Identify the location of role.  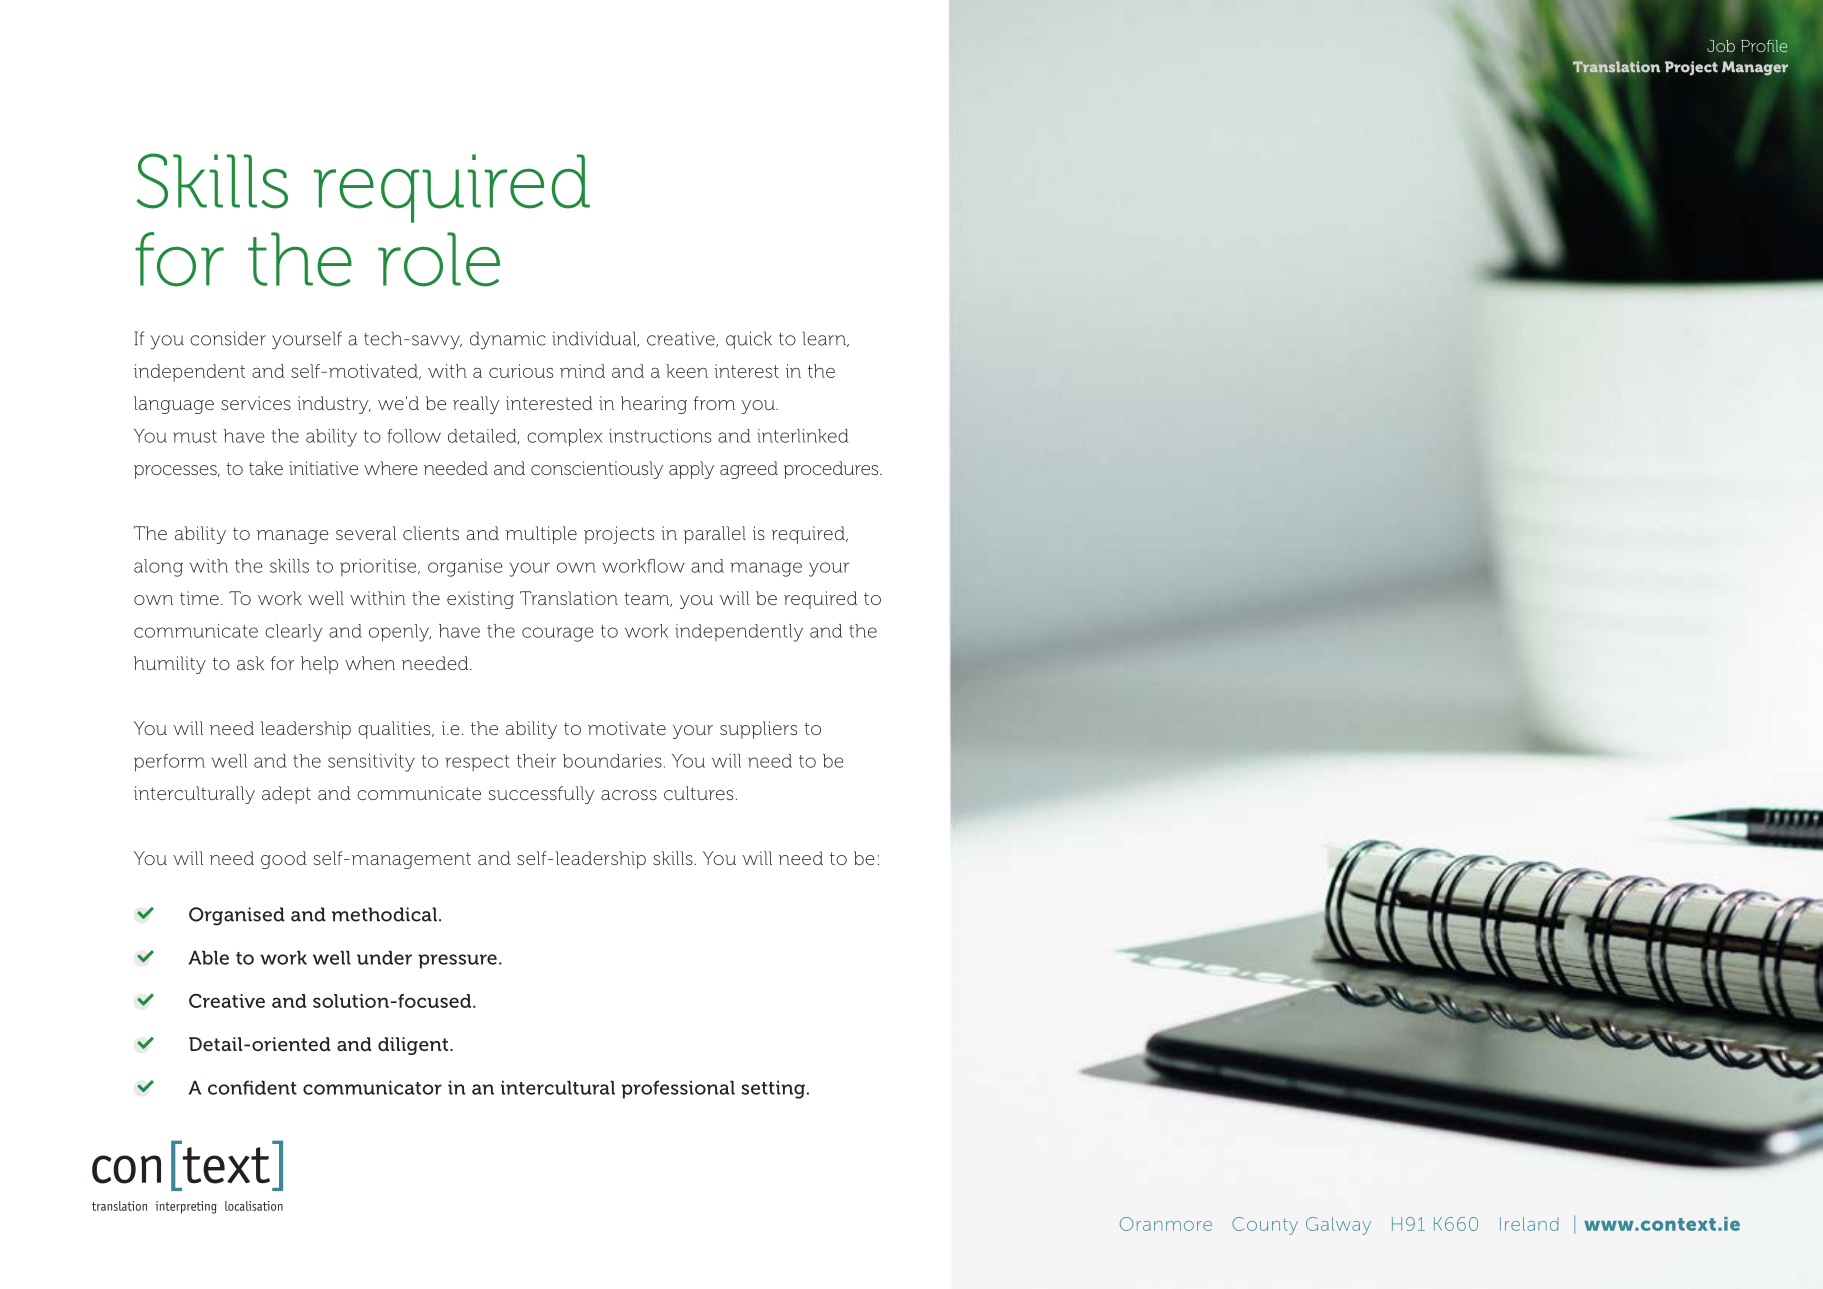
(439, 259).
